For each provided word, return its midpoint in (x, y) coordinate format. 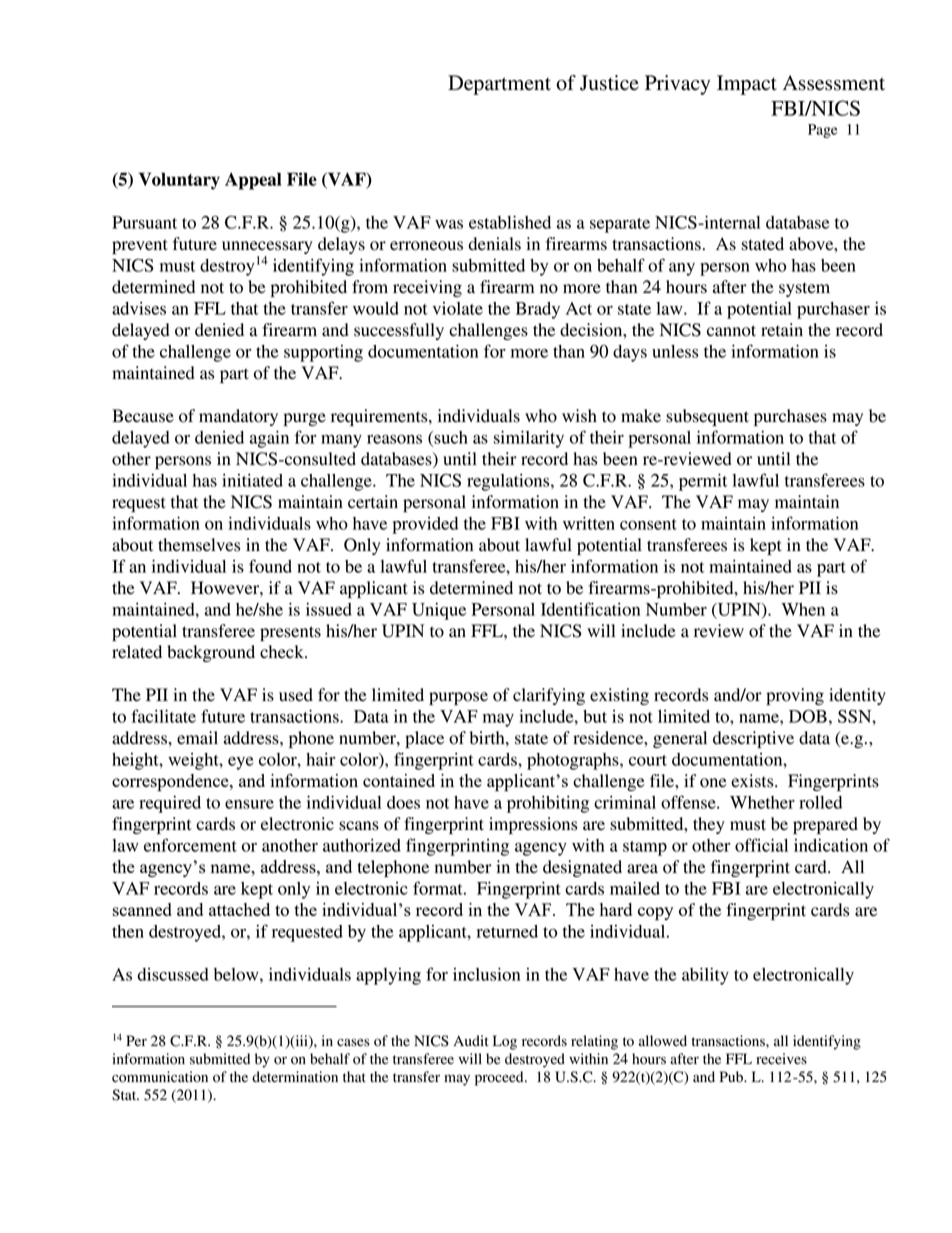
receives (781, 1059)
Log (505, 1042)
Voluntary (179, 181)
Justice (609, 83)
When (803, 609)
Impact (747, 85)
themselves (199, 545)
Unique (439, 611)
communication (160, 1077)
